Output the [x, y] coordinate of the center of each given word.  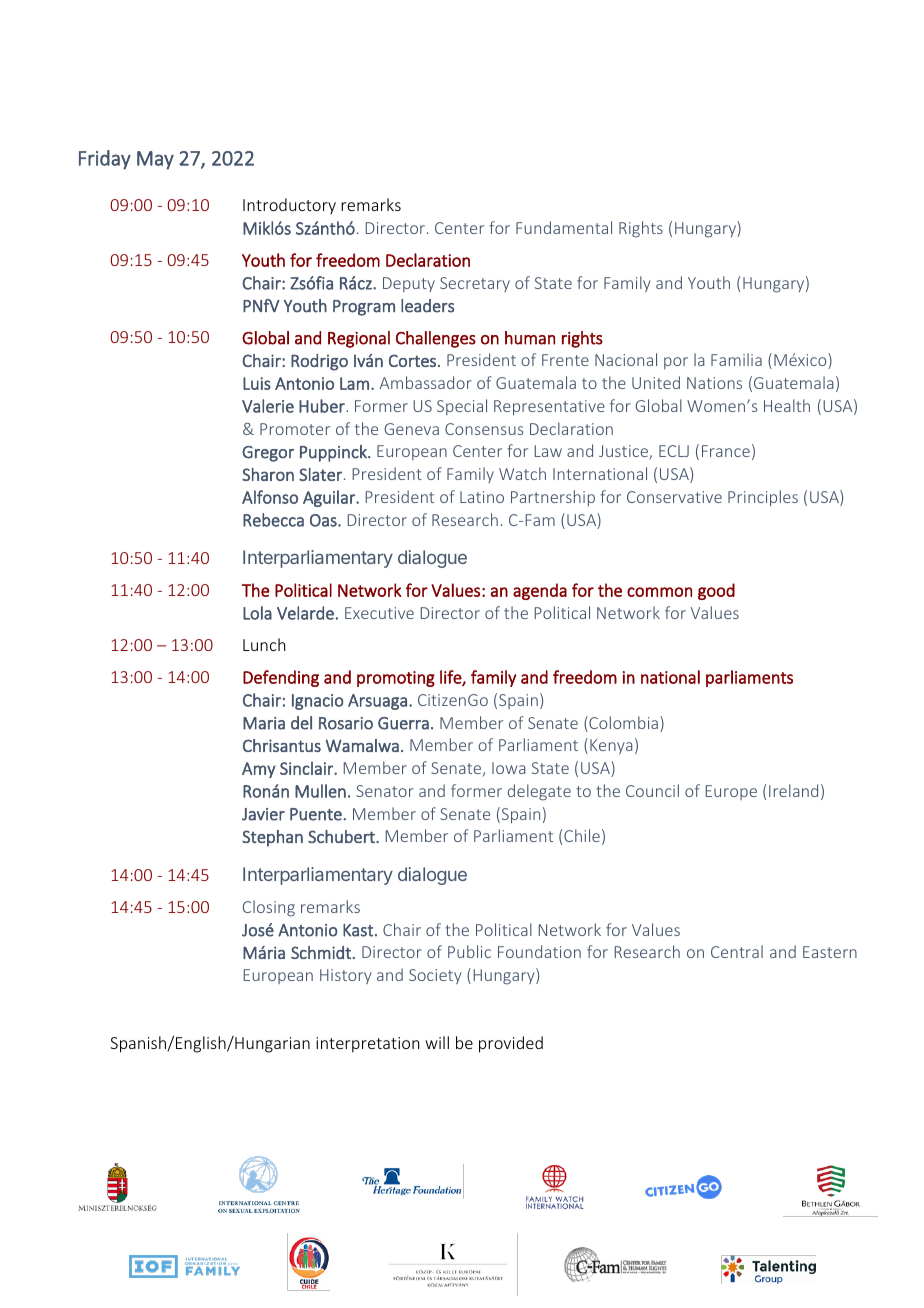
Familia [736, 359]
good [716, 591]
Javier [263, 814]
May [155, 160]
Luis [257, 383]
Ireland [793, 790]
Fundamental [564, 227]
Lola [257, 613]
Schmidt [321, 952]
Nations [714, 383]
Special [462, 407]
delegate [539, 792]
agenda [540, 591]
